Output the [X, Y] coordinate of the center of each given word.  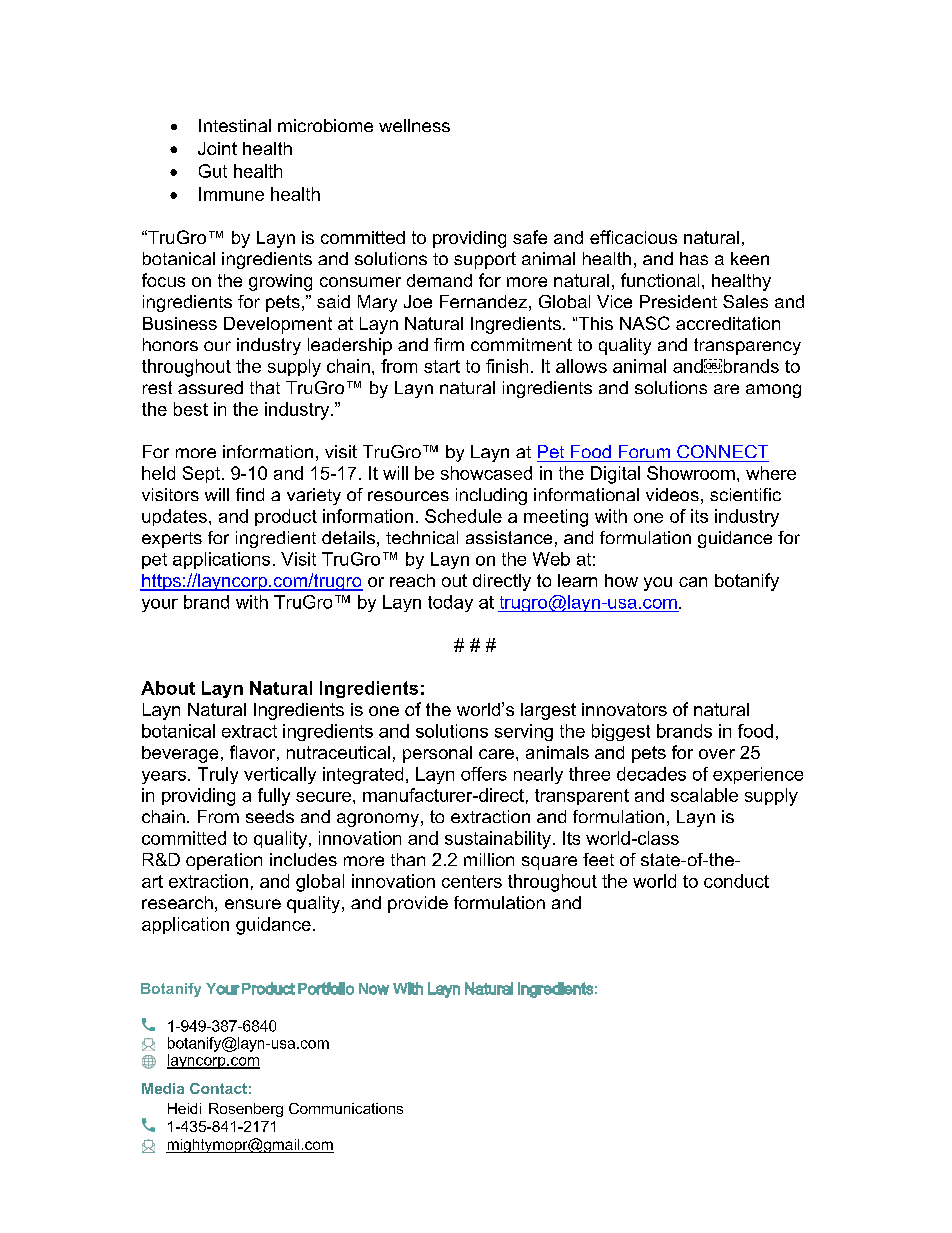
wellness [414, 125]
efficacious [633, 237]
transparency [747, 346]
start [442, 366]
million [489, 859]
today [450, 603]
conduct [736, 881]
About [168, 688]
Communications [346, 1108]
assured [210, 387]
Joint [217, 148]
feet [598, 859]
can [693, 582]
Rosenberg [246, 1110]
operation [224, 861]
